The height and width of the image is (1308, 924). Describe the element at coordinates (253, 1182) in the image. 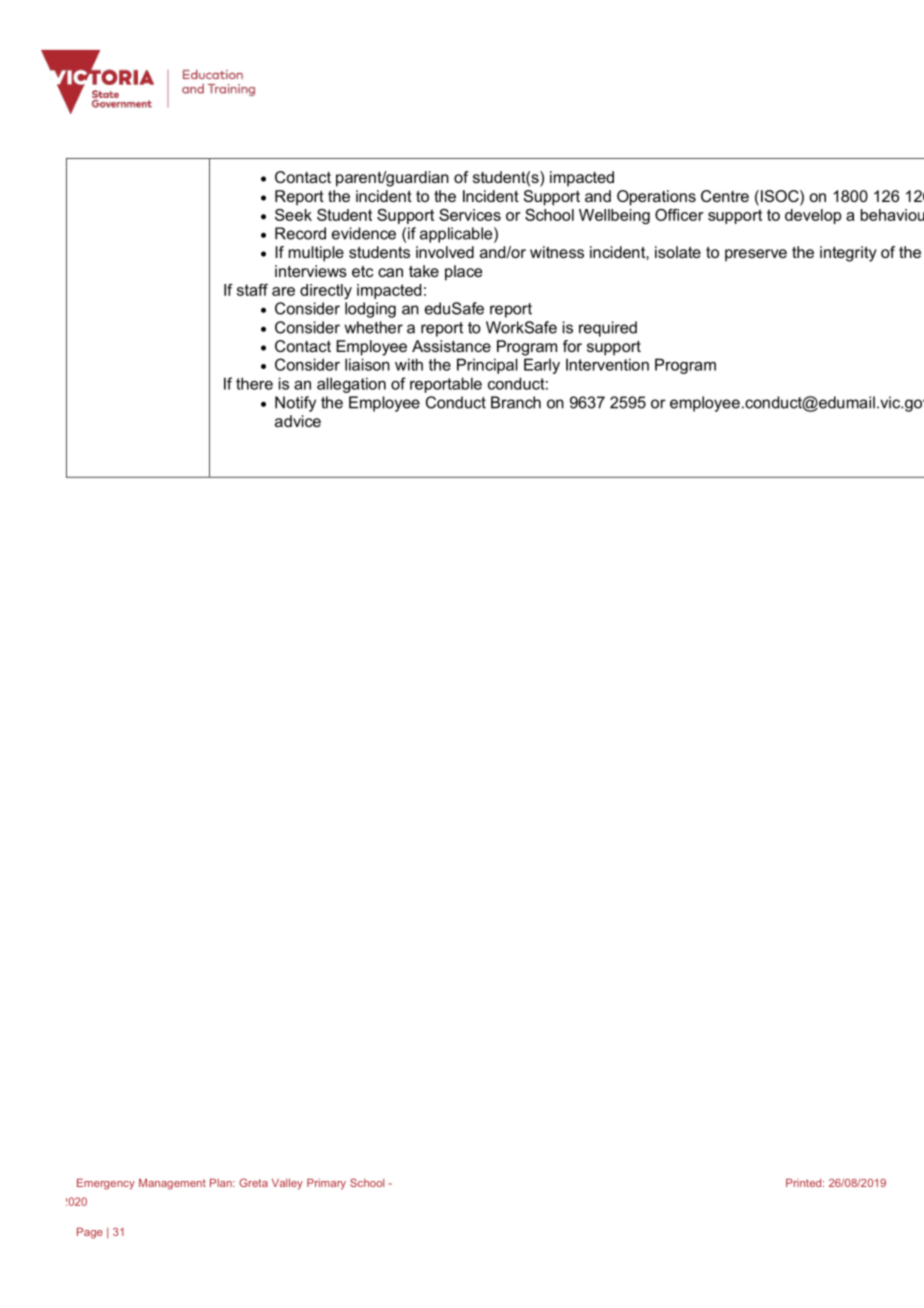

I see `Greta` at that location.
